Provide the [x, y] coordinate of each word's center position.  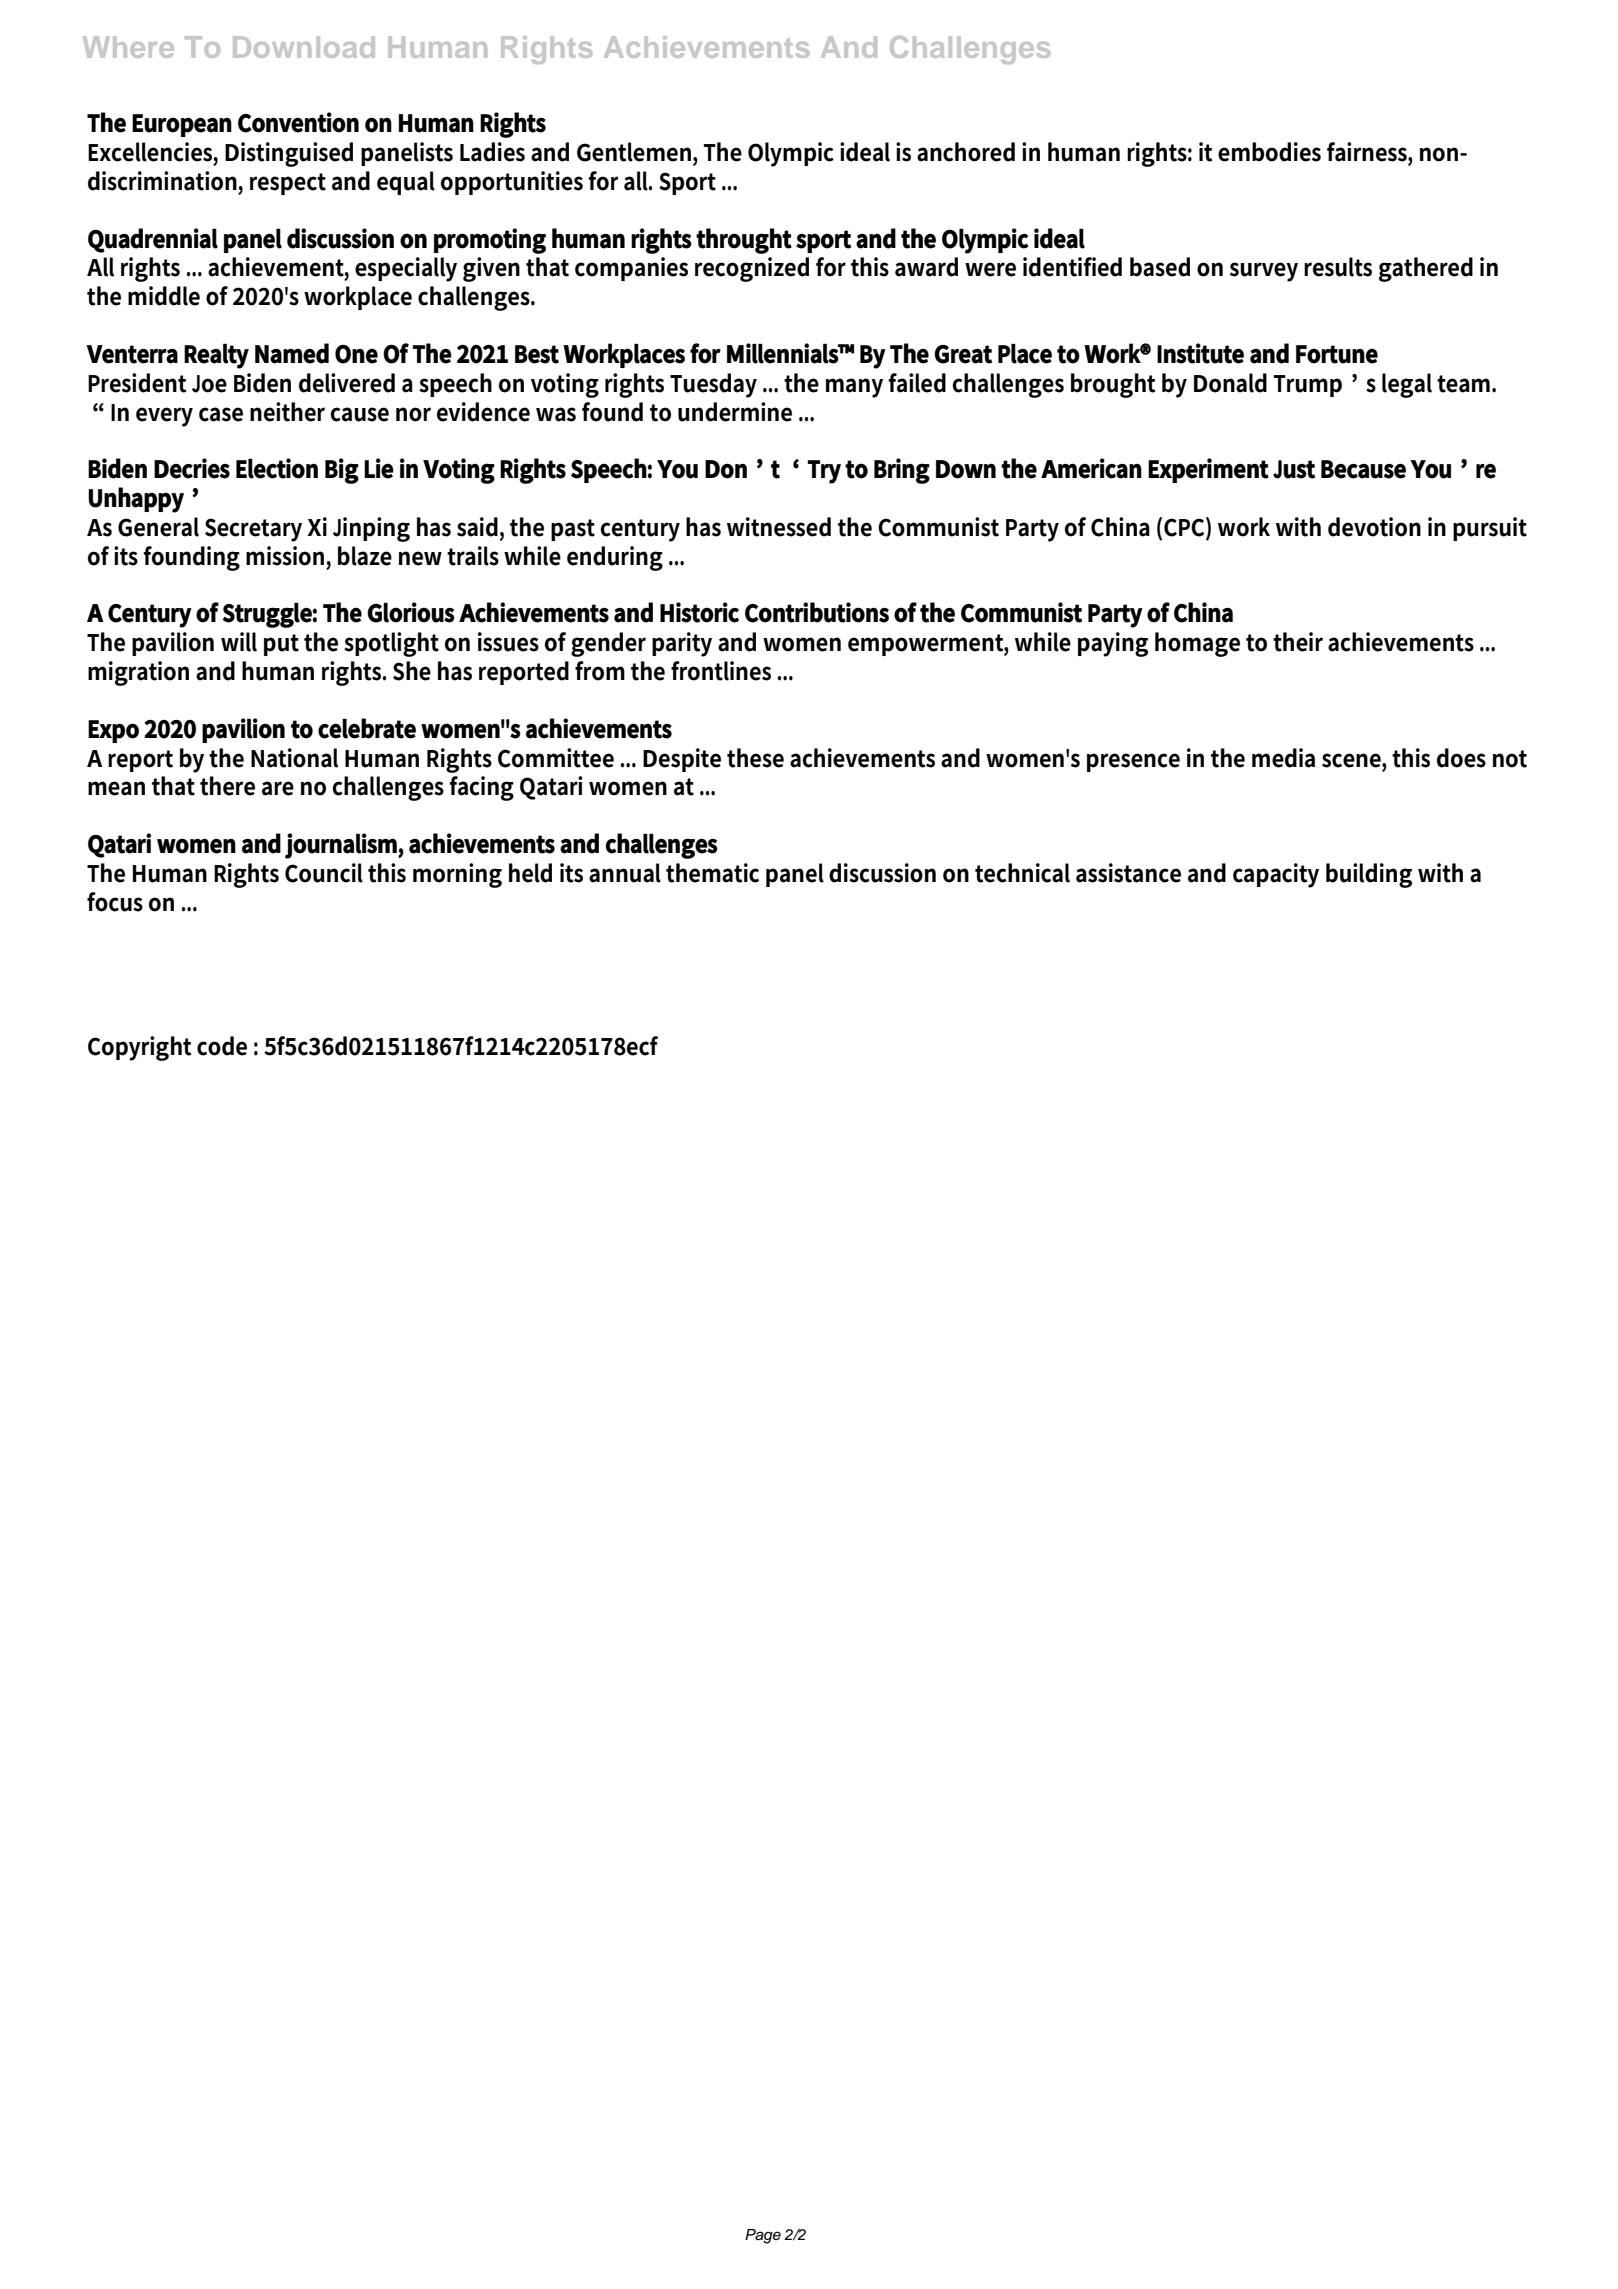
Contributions [817, 612]
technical [1022, 873]
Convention [298, 122]
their [1298, 642]
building [1369, 875]
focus [115, 902]
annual [625, 873]
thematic [712, 873]
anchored [966, 152]
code [222, 1046]
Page [763, 2236]
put [281, 645]
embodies [1269, 152]
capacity [1276, 875]
